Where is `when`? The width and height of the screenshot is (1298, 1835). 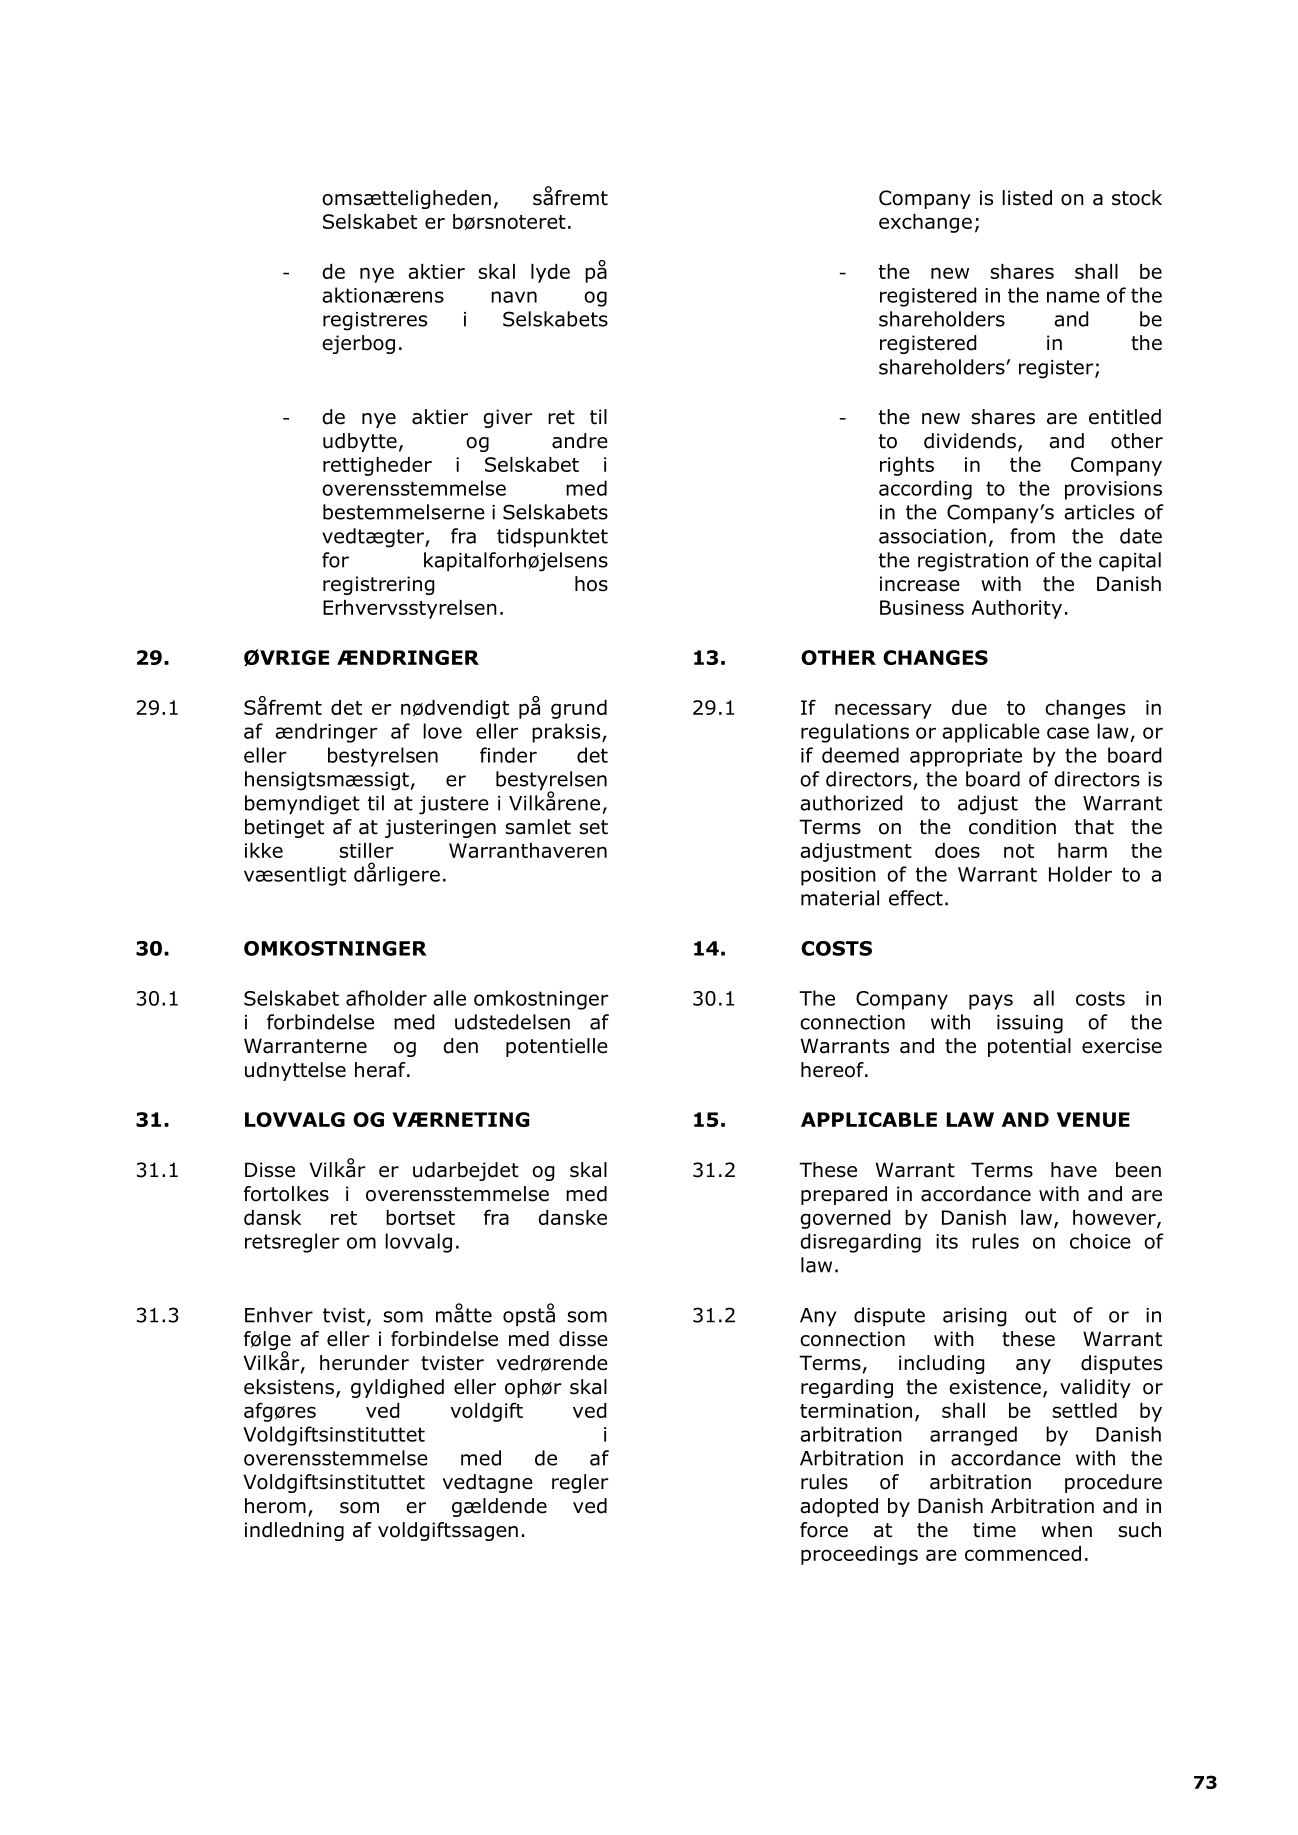
when is located at coordinates (1066, 1530).
